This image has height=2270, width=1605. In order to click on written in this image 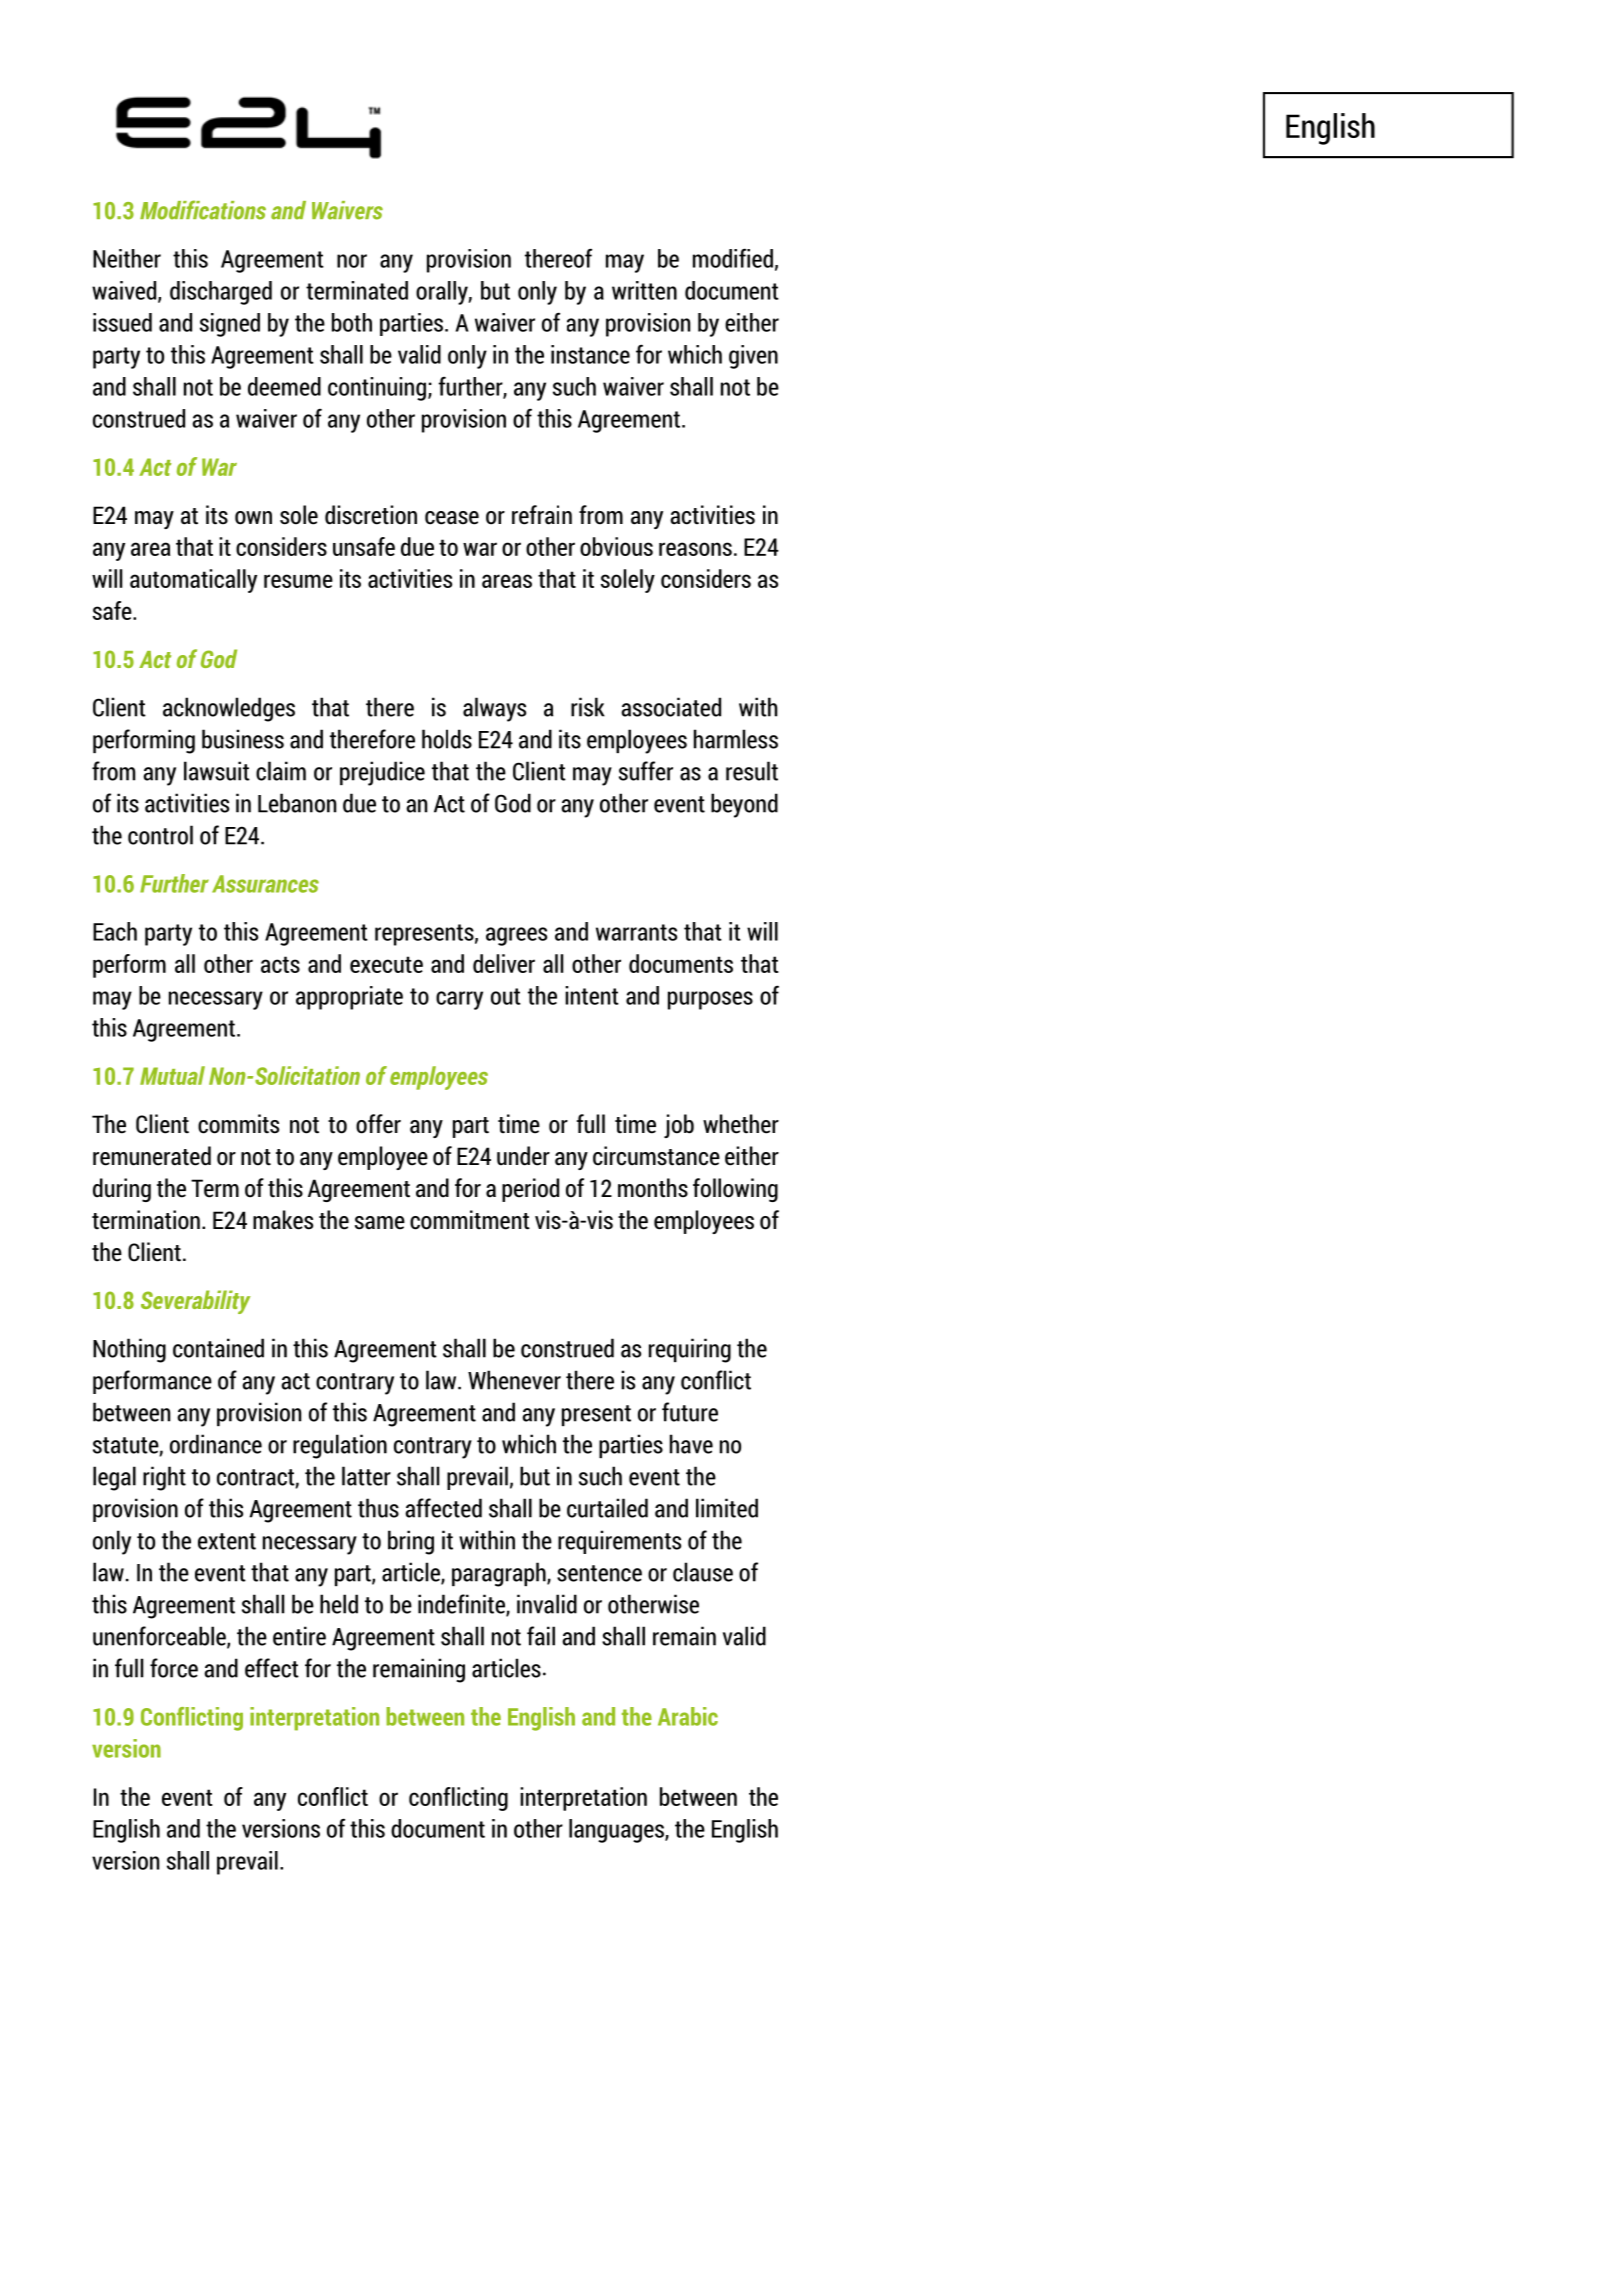, I will do `click(644, 290)`.
